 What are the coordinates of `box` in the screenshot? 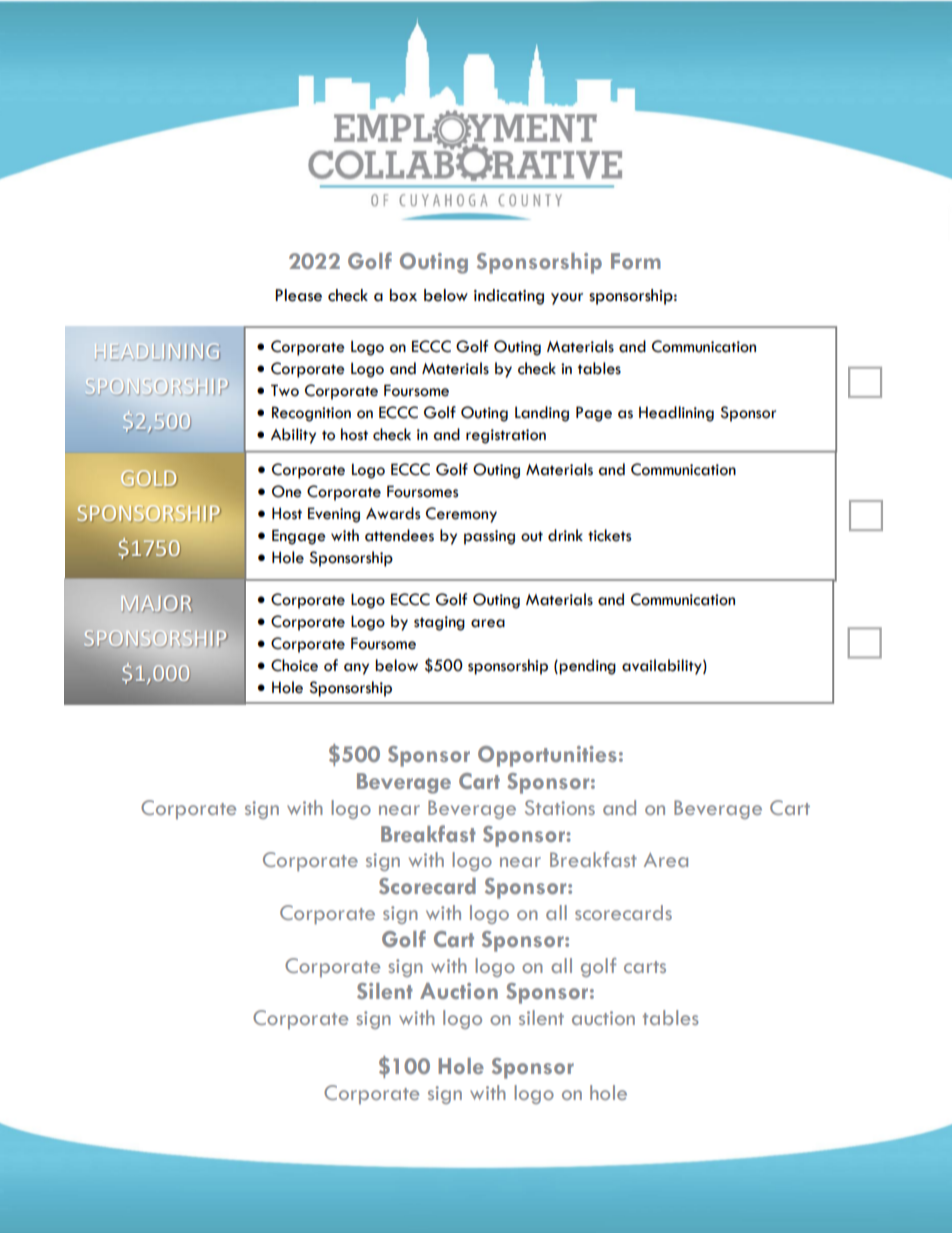 It's located at (403, 295).
